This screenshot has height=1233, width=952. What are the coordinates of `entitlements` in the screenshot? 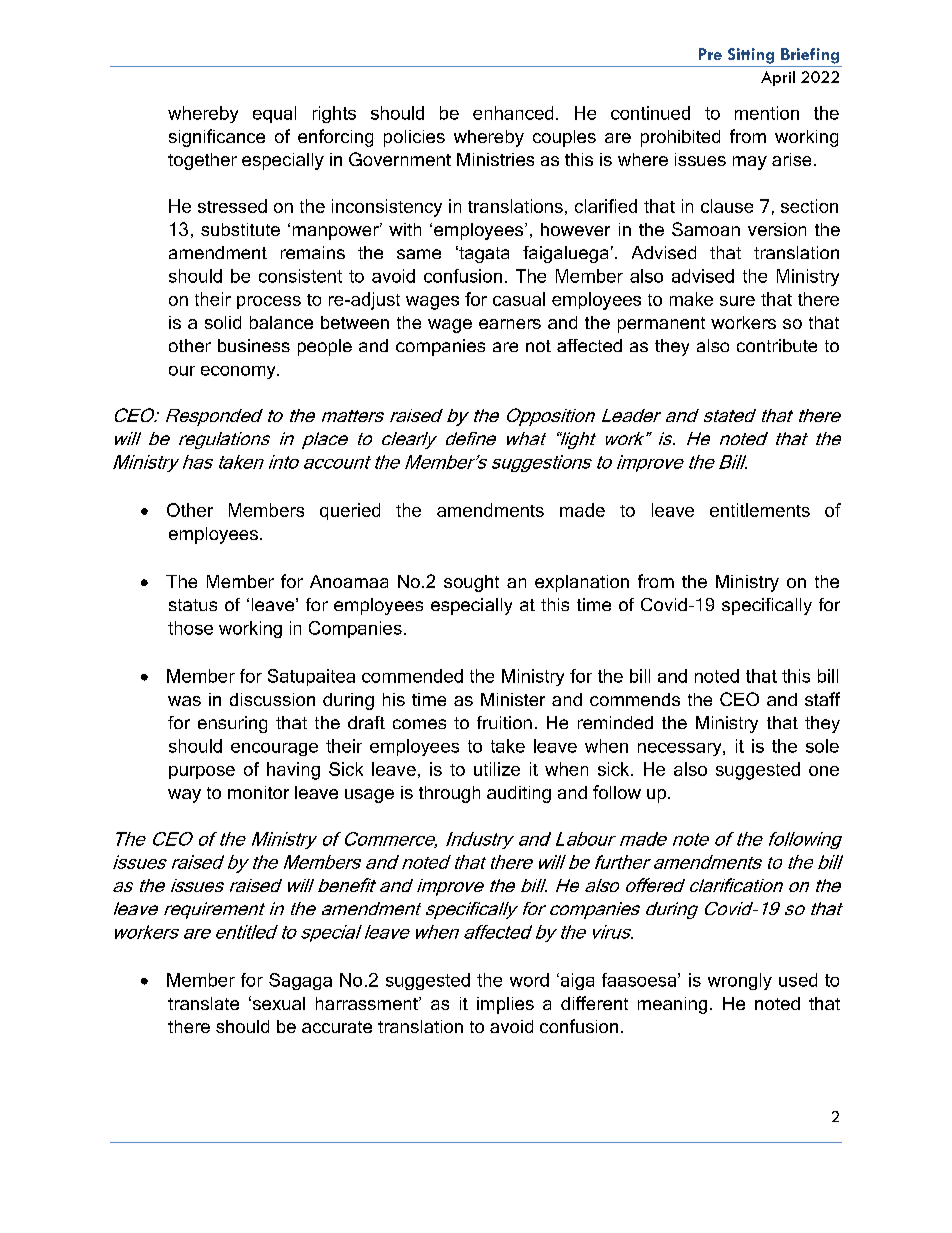 It's located at (760, 510).
